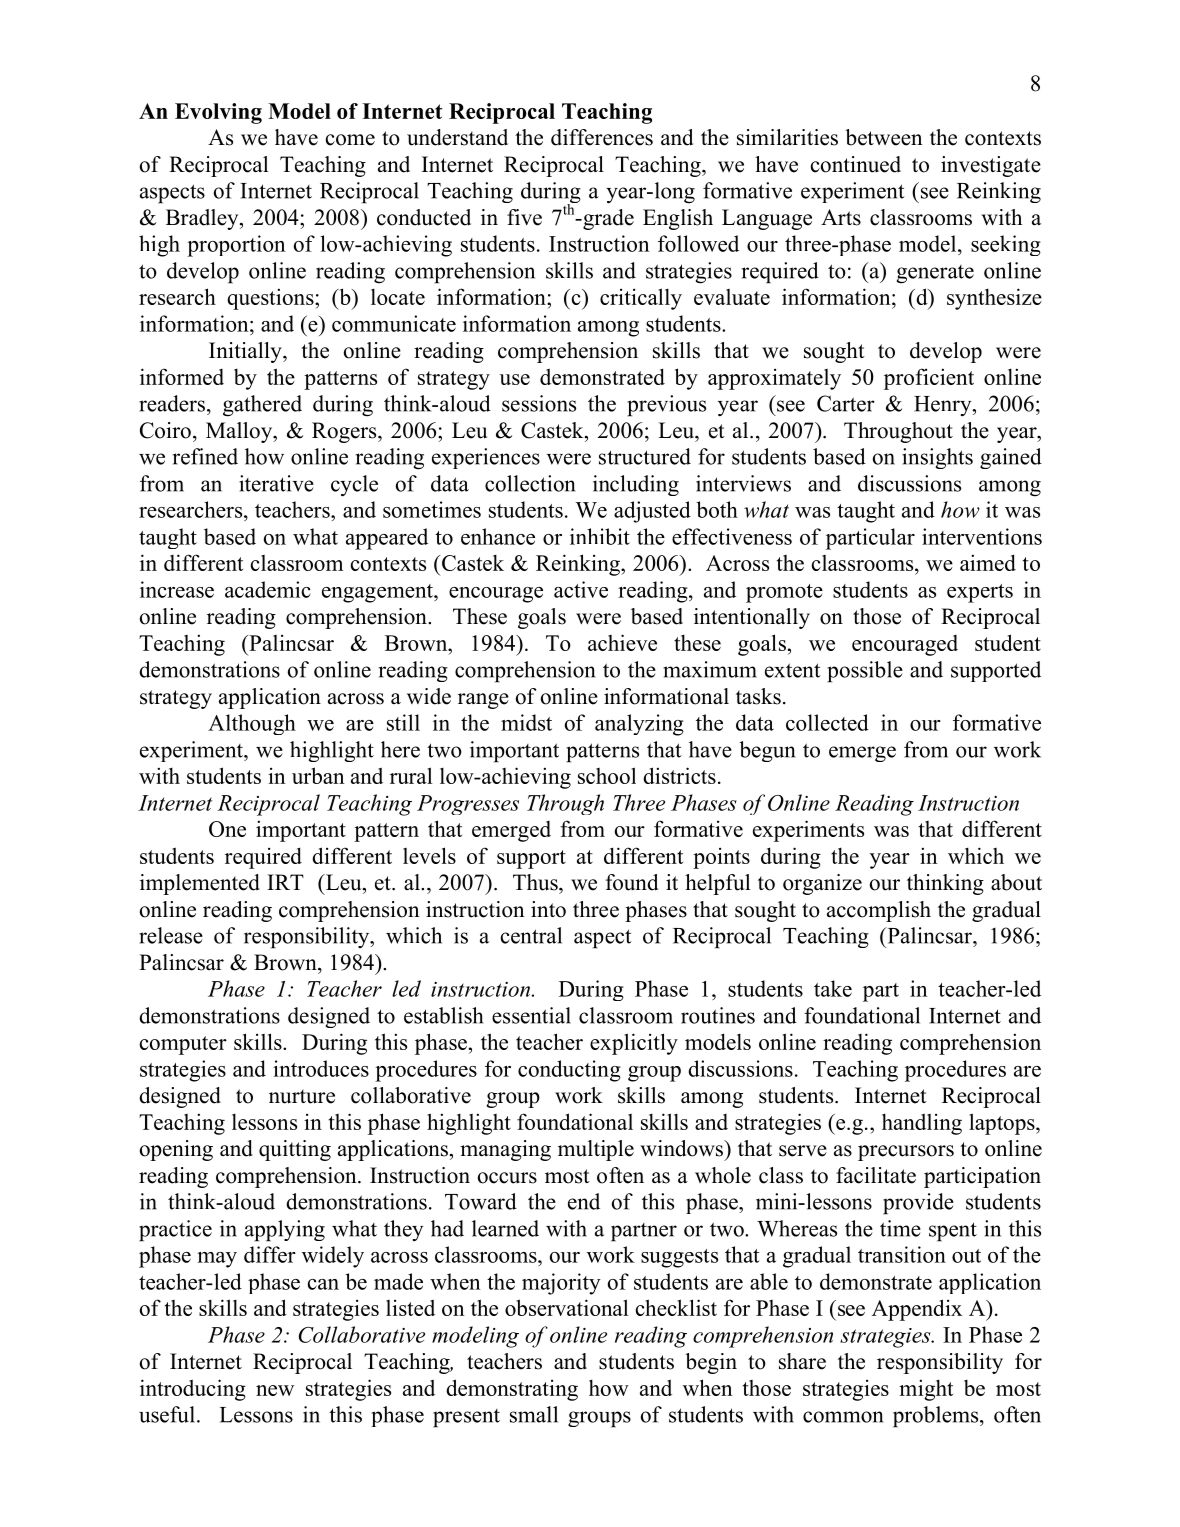 Image resolution: width=1180 pixels, height=1527 pixels. I want to click on new, so click(275, 1390).
